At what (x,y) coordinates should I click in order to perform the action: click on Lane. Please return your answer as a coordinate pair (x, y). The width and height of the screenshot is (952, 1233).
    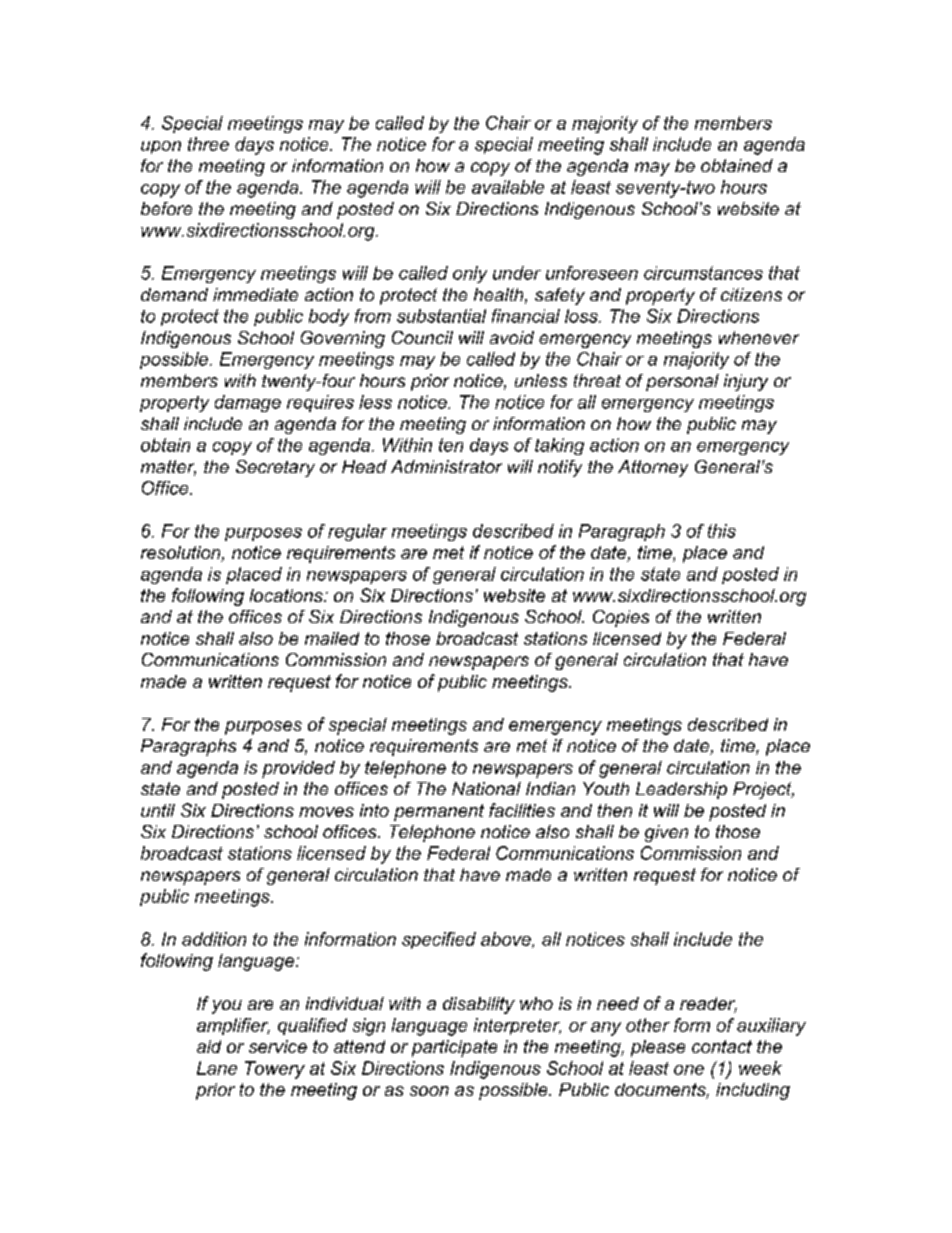
    Looking at the image, I should click on (217, 1068).
